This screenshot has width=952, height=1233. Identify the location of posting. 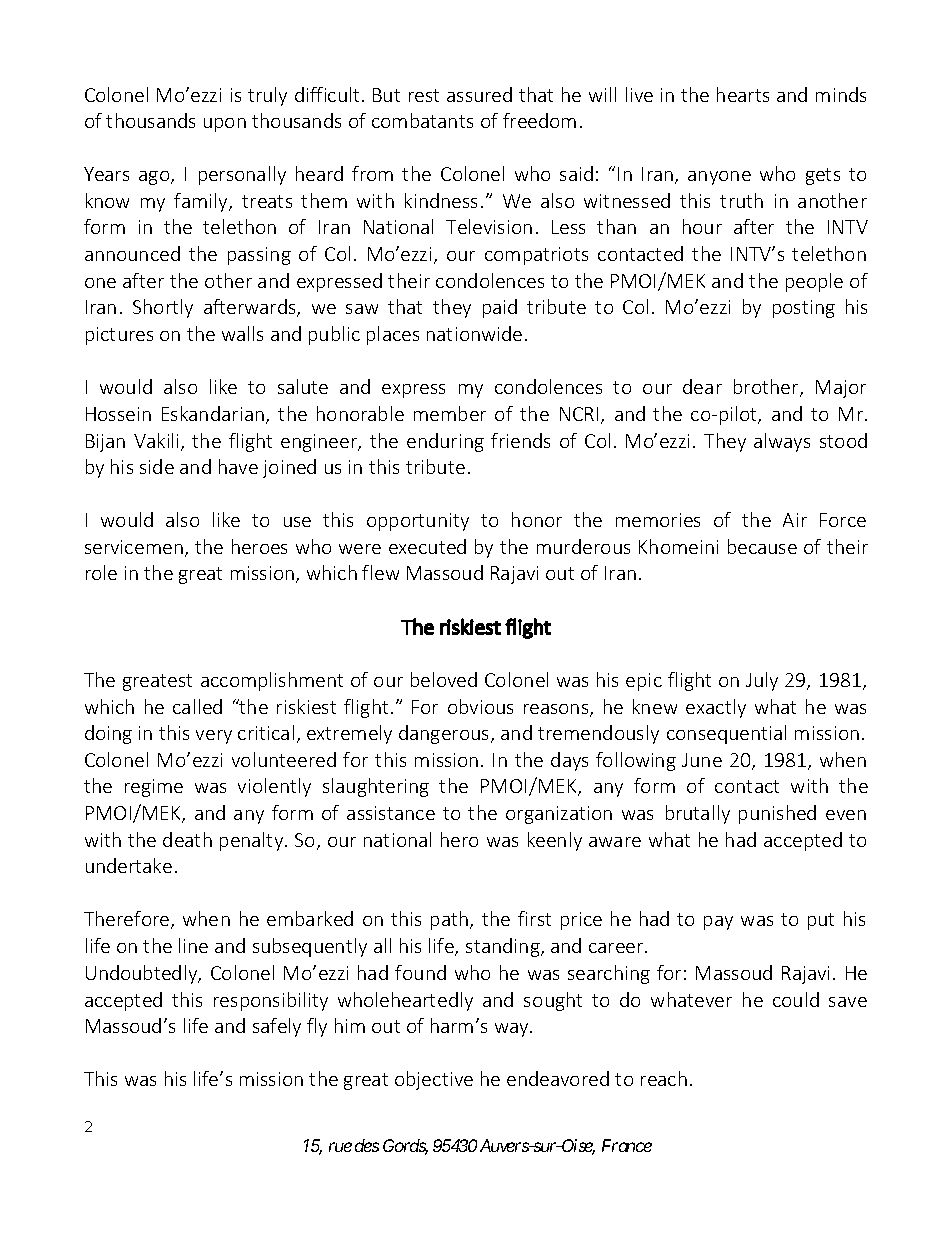
(804, 309).
